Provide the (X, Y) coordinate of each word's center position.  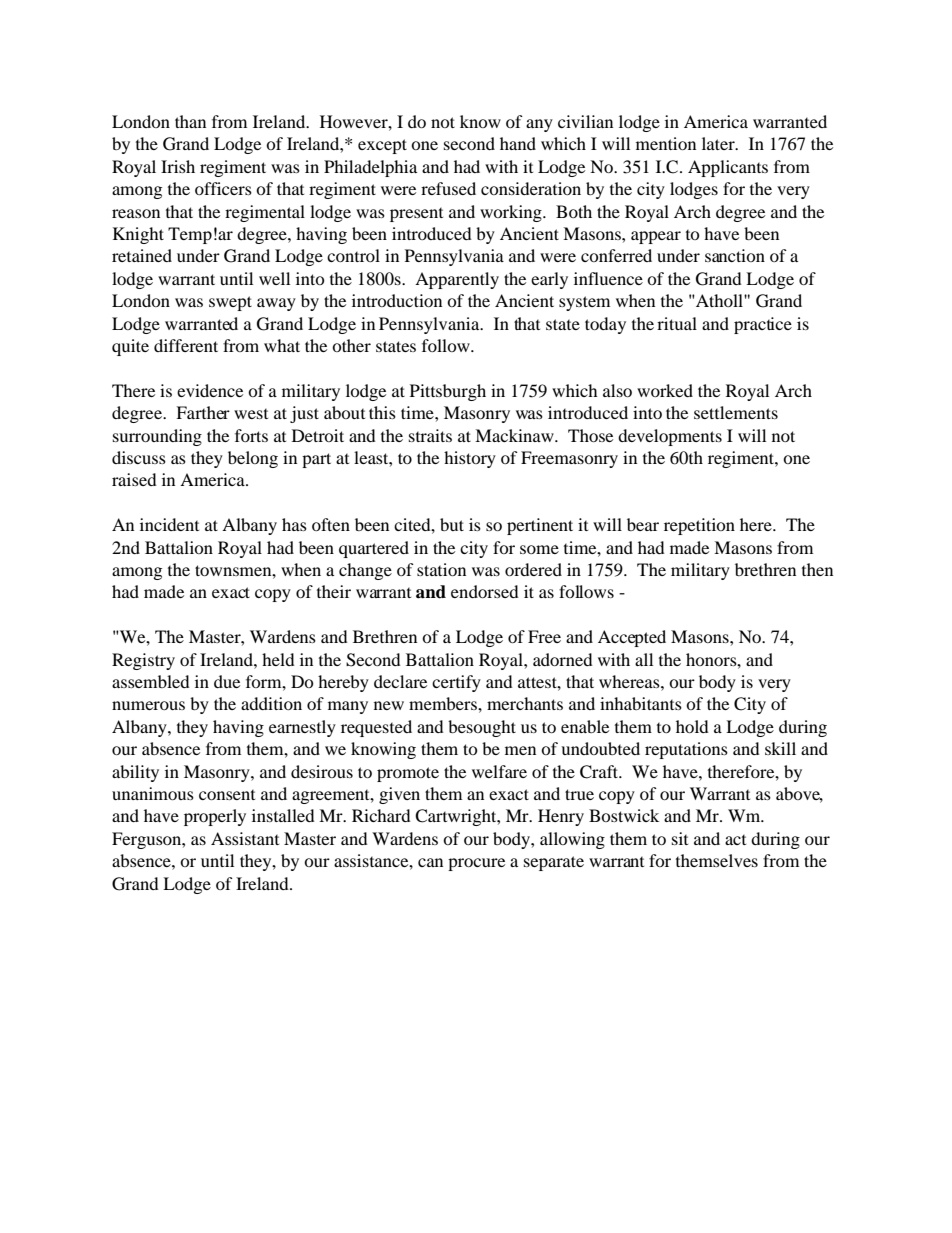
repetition (699, 526)
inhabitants (641, 703)
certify (456, 683)
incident (169, 524)
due (227, 681)
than (190, 121)
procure (476, 864)
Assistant (245, 838)
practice (763, 325)
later (719, 143)
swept (230, 303)
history (470, 459)
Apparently (457, 280)
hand (518, 143)
